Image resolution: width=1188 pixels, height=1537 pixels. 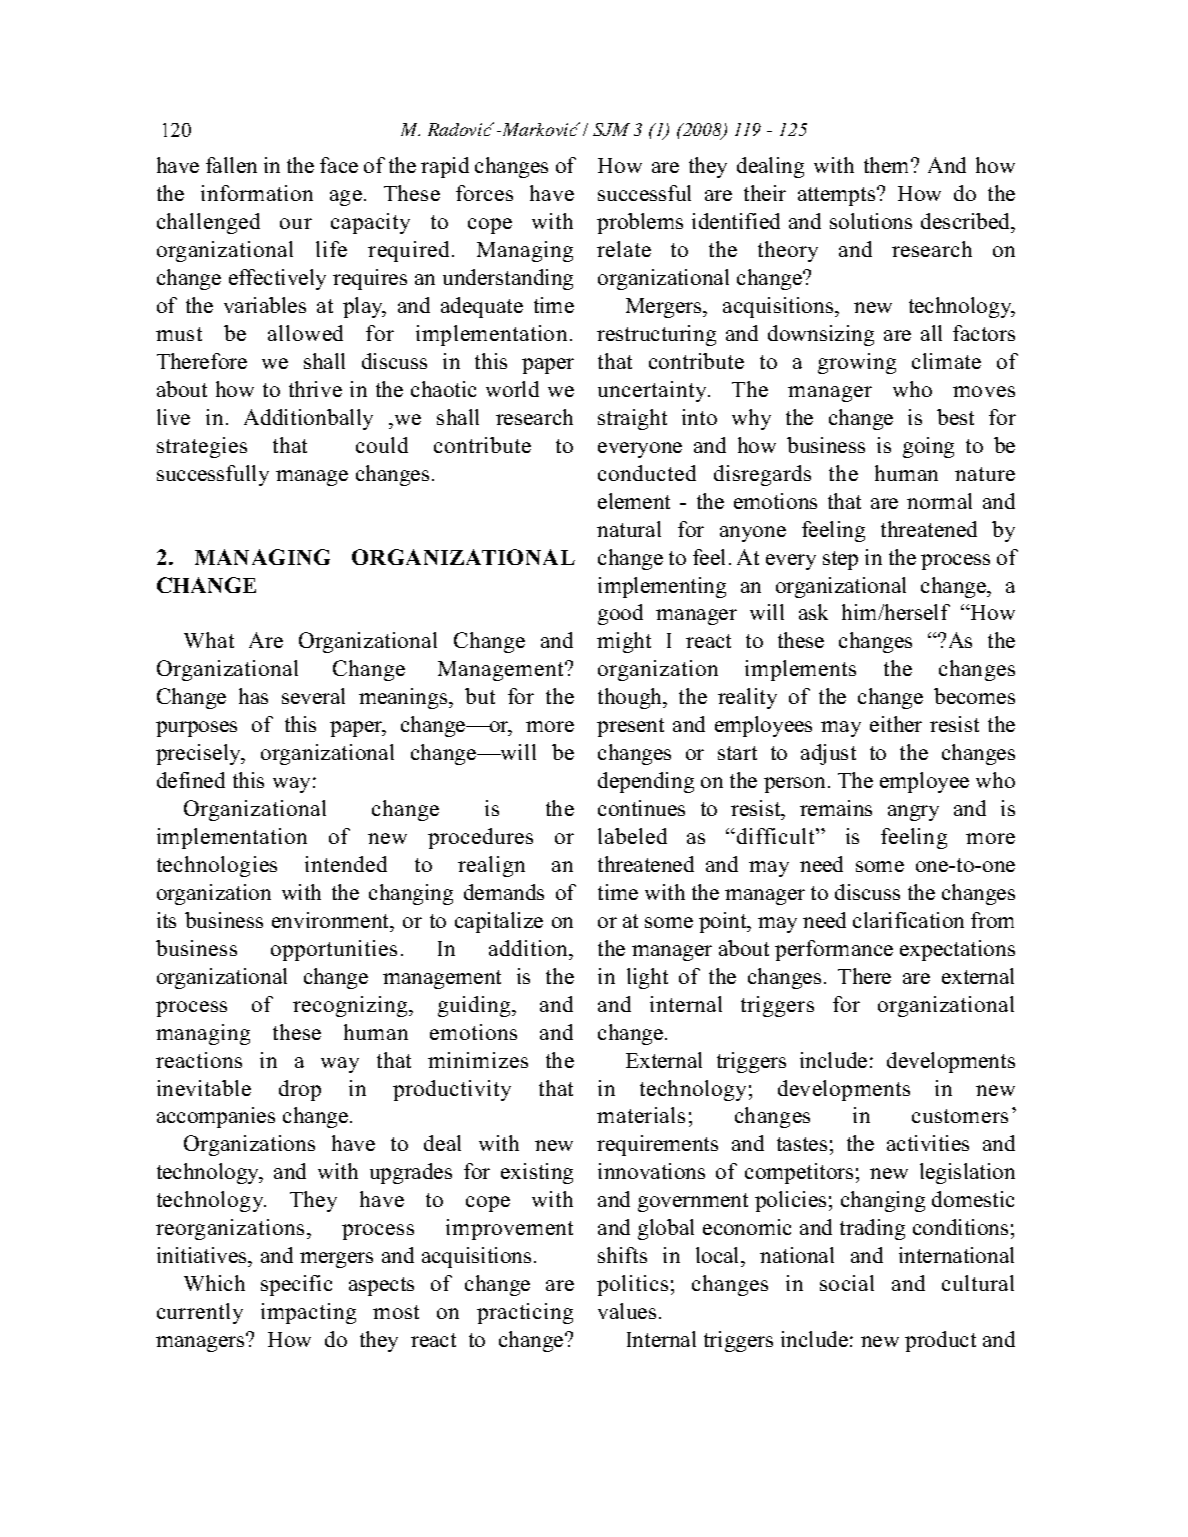 What do you see at coordinates (871, 221) in the page?
I see `solutions` at bounding box center [871, 221].
